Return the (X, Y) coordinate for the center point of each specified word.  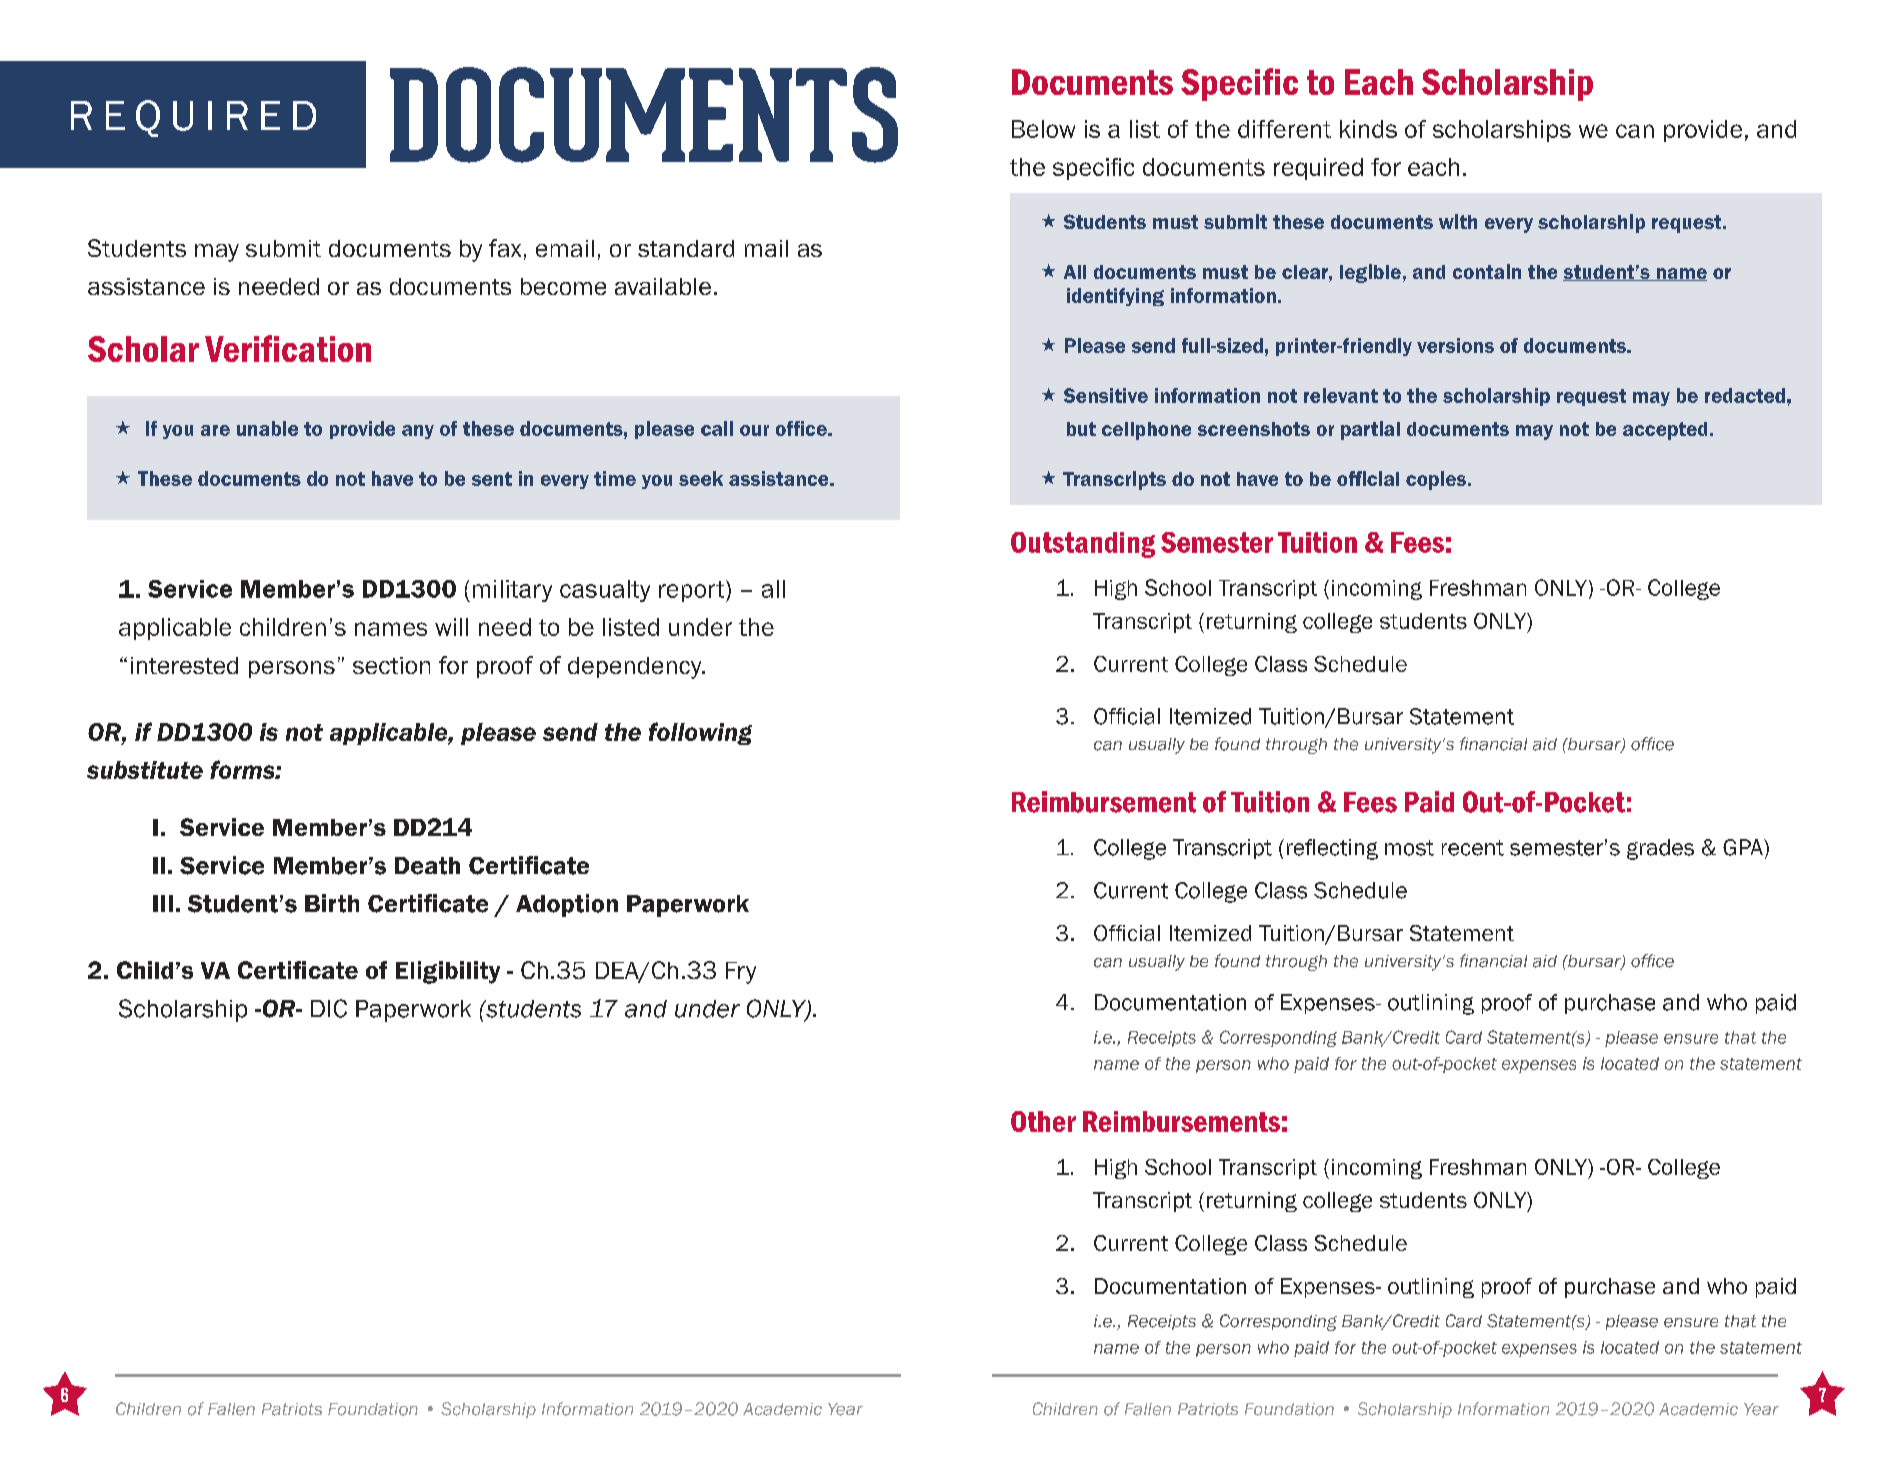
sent (492, 479)
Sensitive (1106, 395)
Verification (288, 348)
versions (1455, 345)
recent (1473, 848)
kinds (1368, 129)
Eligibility (448, 972)
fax (505, 248)
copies (1437, 480)
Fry (741, 973)
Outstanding (1083, 545)
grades (1660, 849)
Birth (332, 903)
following (700, 733)
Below (1043, 129)
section (391, 665)
